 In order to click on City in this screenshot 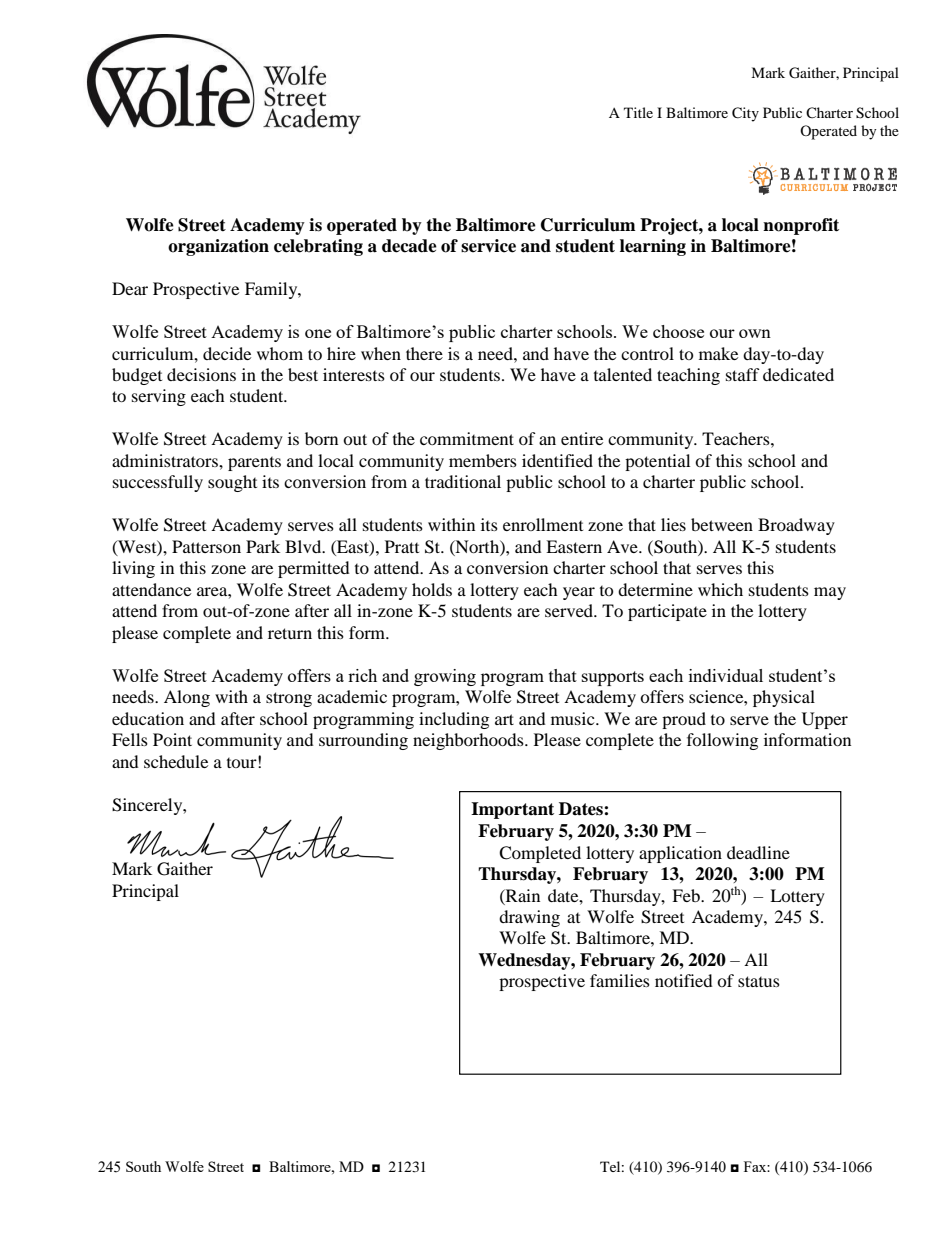, I will do `click(745, 114)`.
